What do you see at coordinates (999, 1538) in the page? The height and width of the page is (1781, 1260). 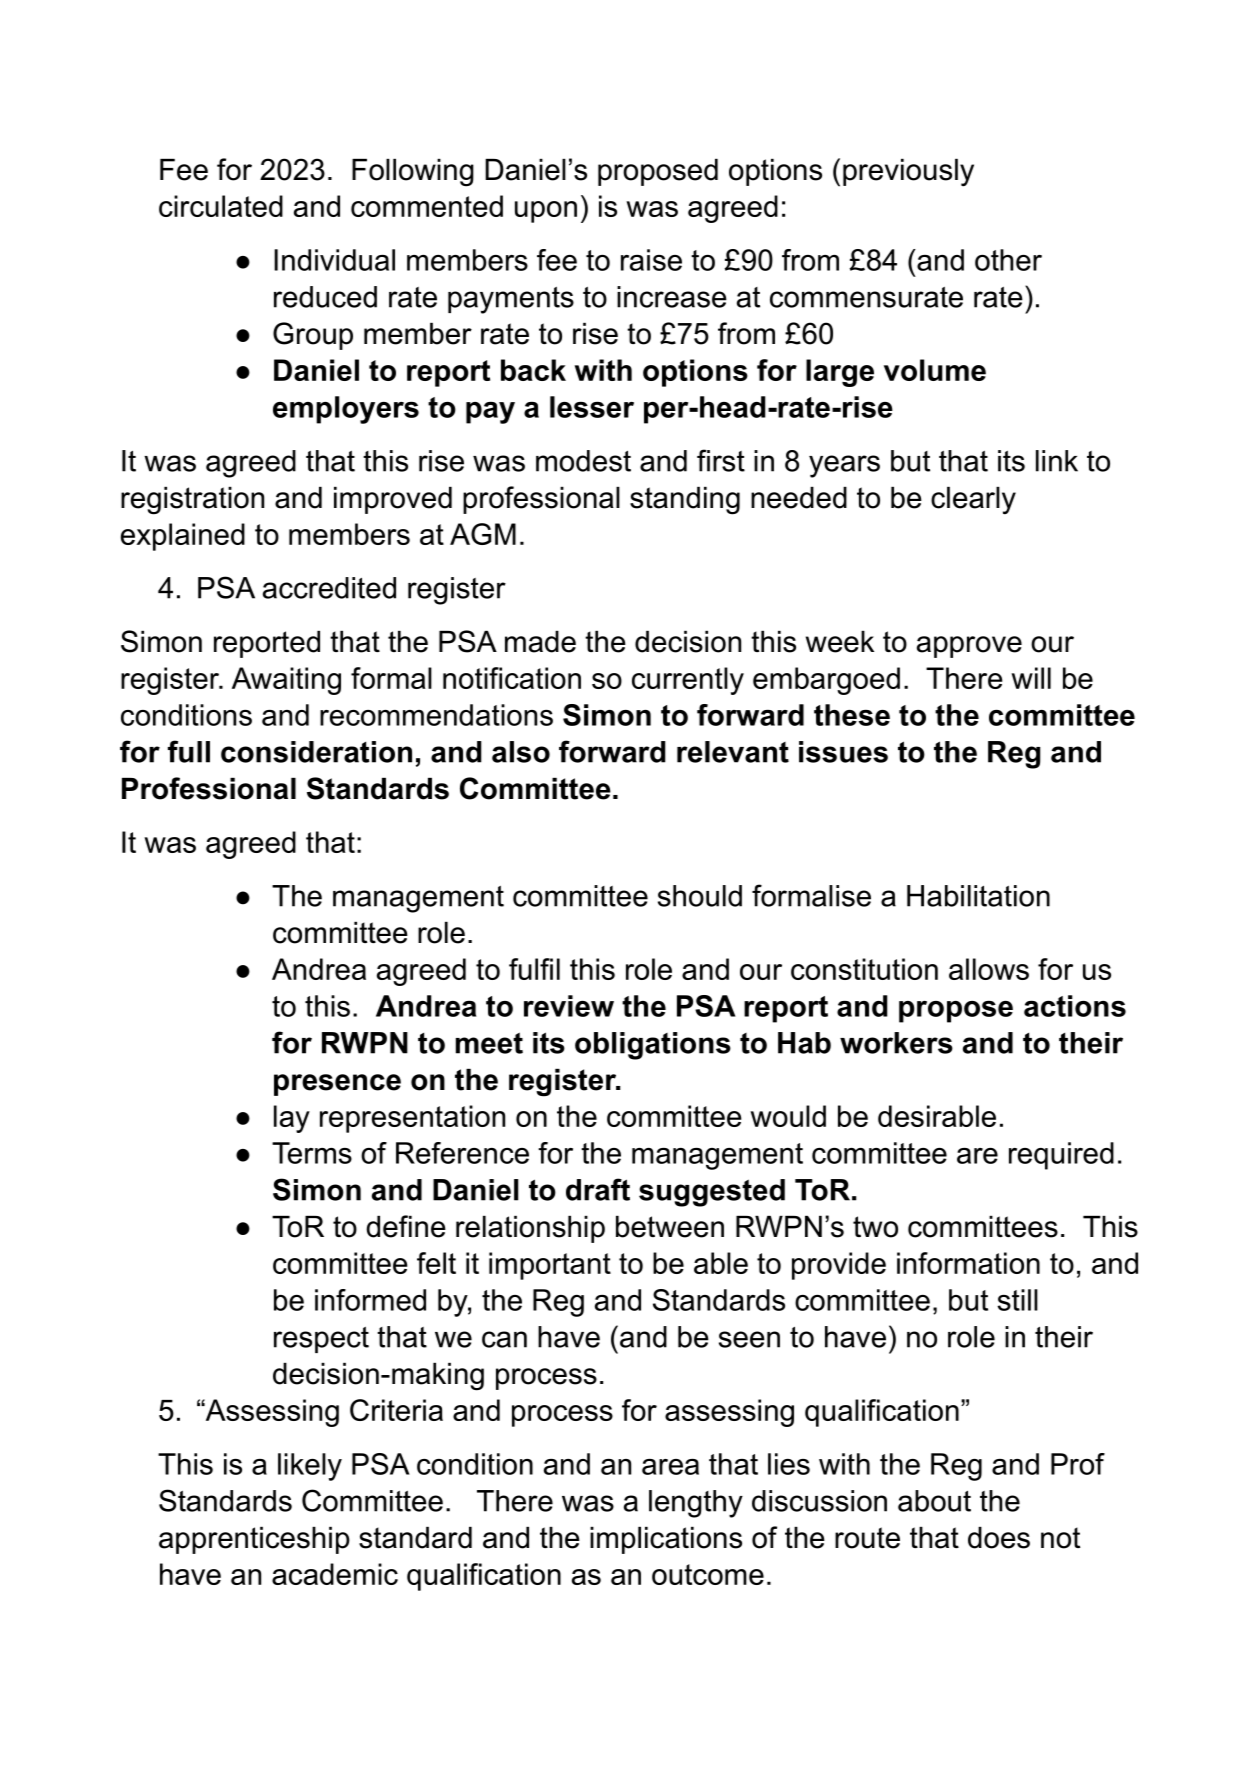 I see `does` at bounding box center [999, 1538].
